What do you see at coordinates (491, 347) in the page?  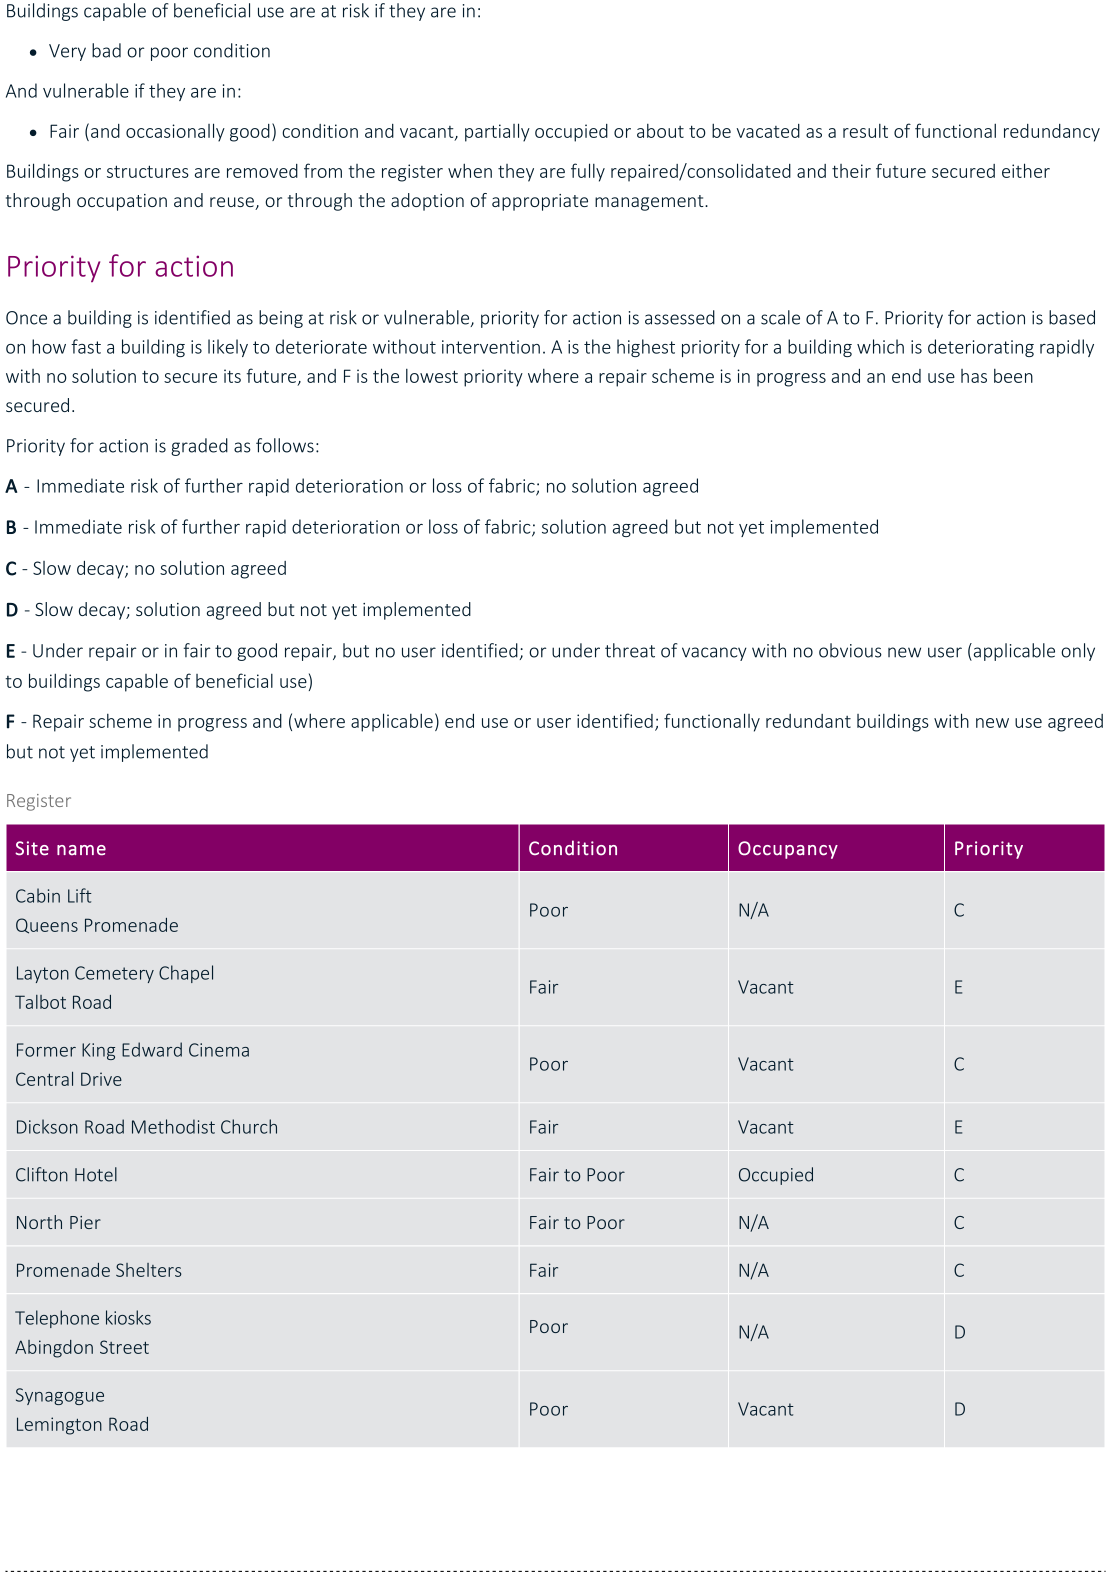 I see `intervention` at bounding box center [491, 347].
